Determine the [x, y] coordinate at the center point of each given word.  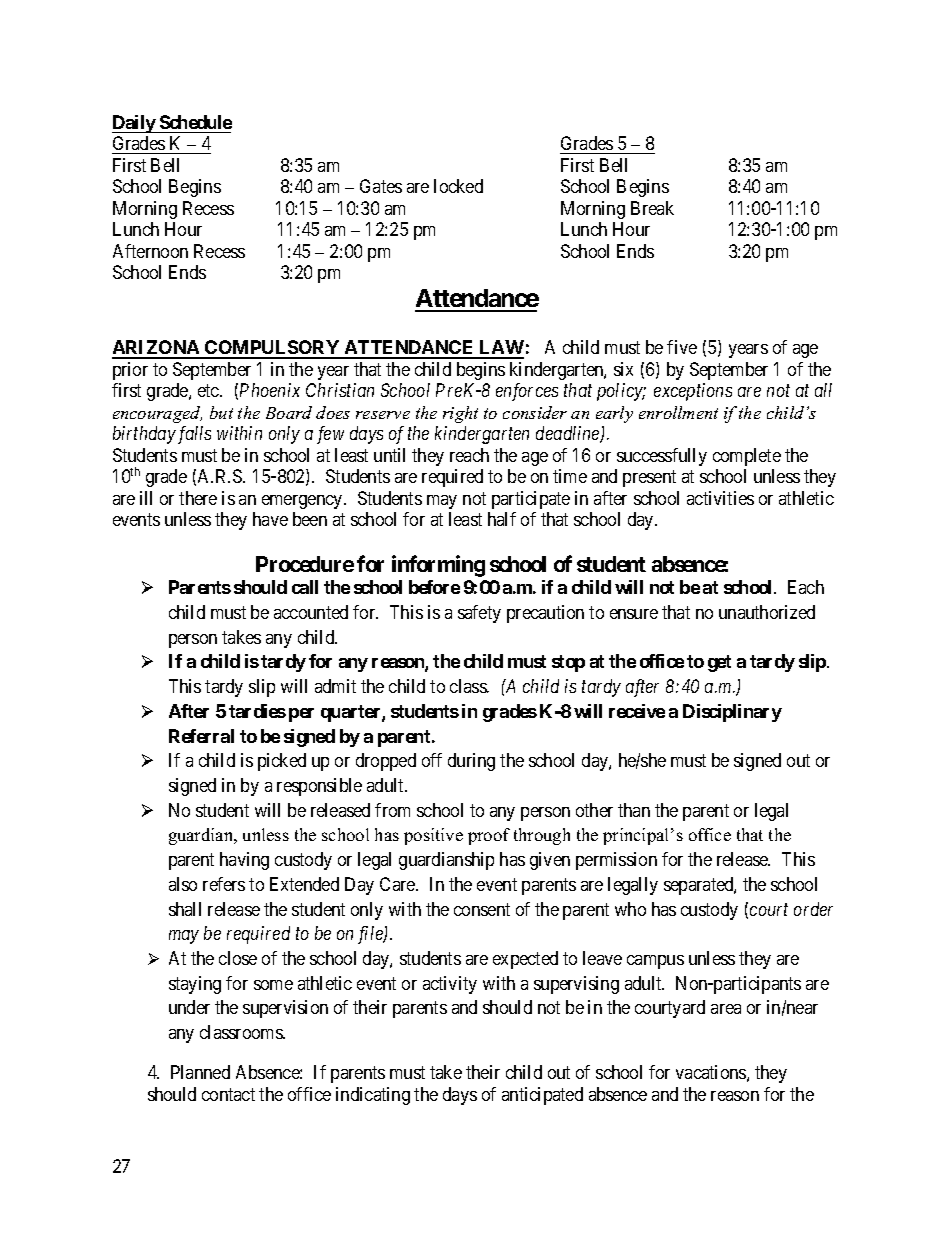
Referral [201, 736]
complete [747, 457]
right [460, 414]
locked [458, 186]
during [471, 762]
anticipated [542, 1096]
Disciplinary [732, 713]
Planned [200, 1072]
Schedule [196, 122]
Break [652, 208]
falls [194, 435]
